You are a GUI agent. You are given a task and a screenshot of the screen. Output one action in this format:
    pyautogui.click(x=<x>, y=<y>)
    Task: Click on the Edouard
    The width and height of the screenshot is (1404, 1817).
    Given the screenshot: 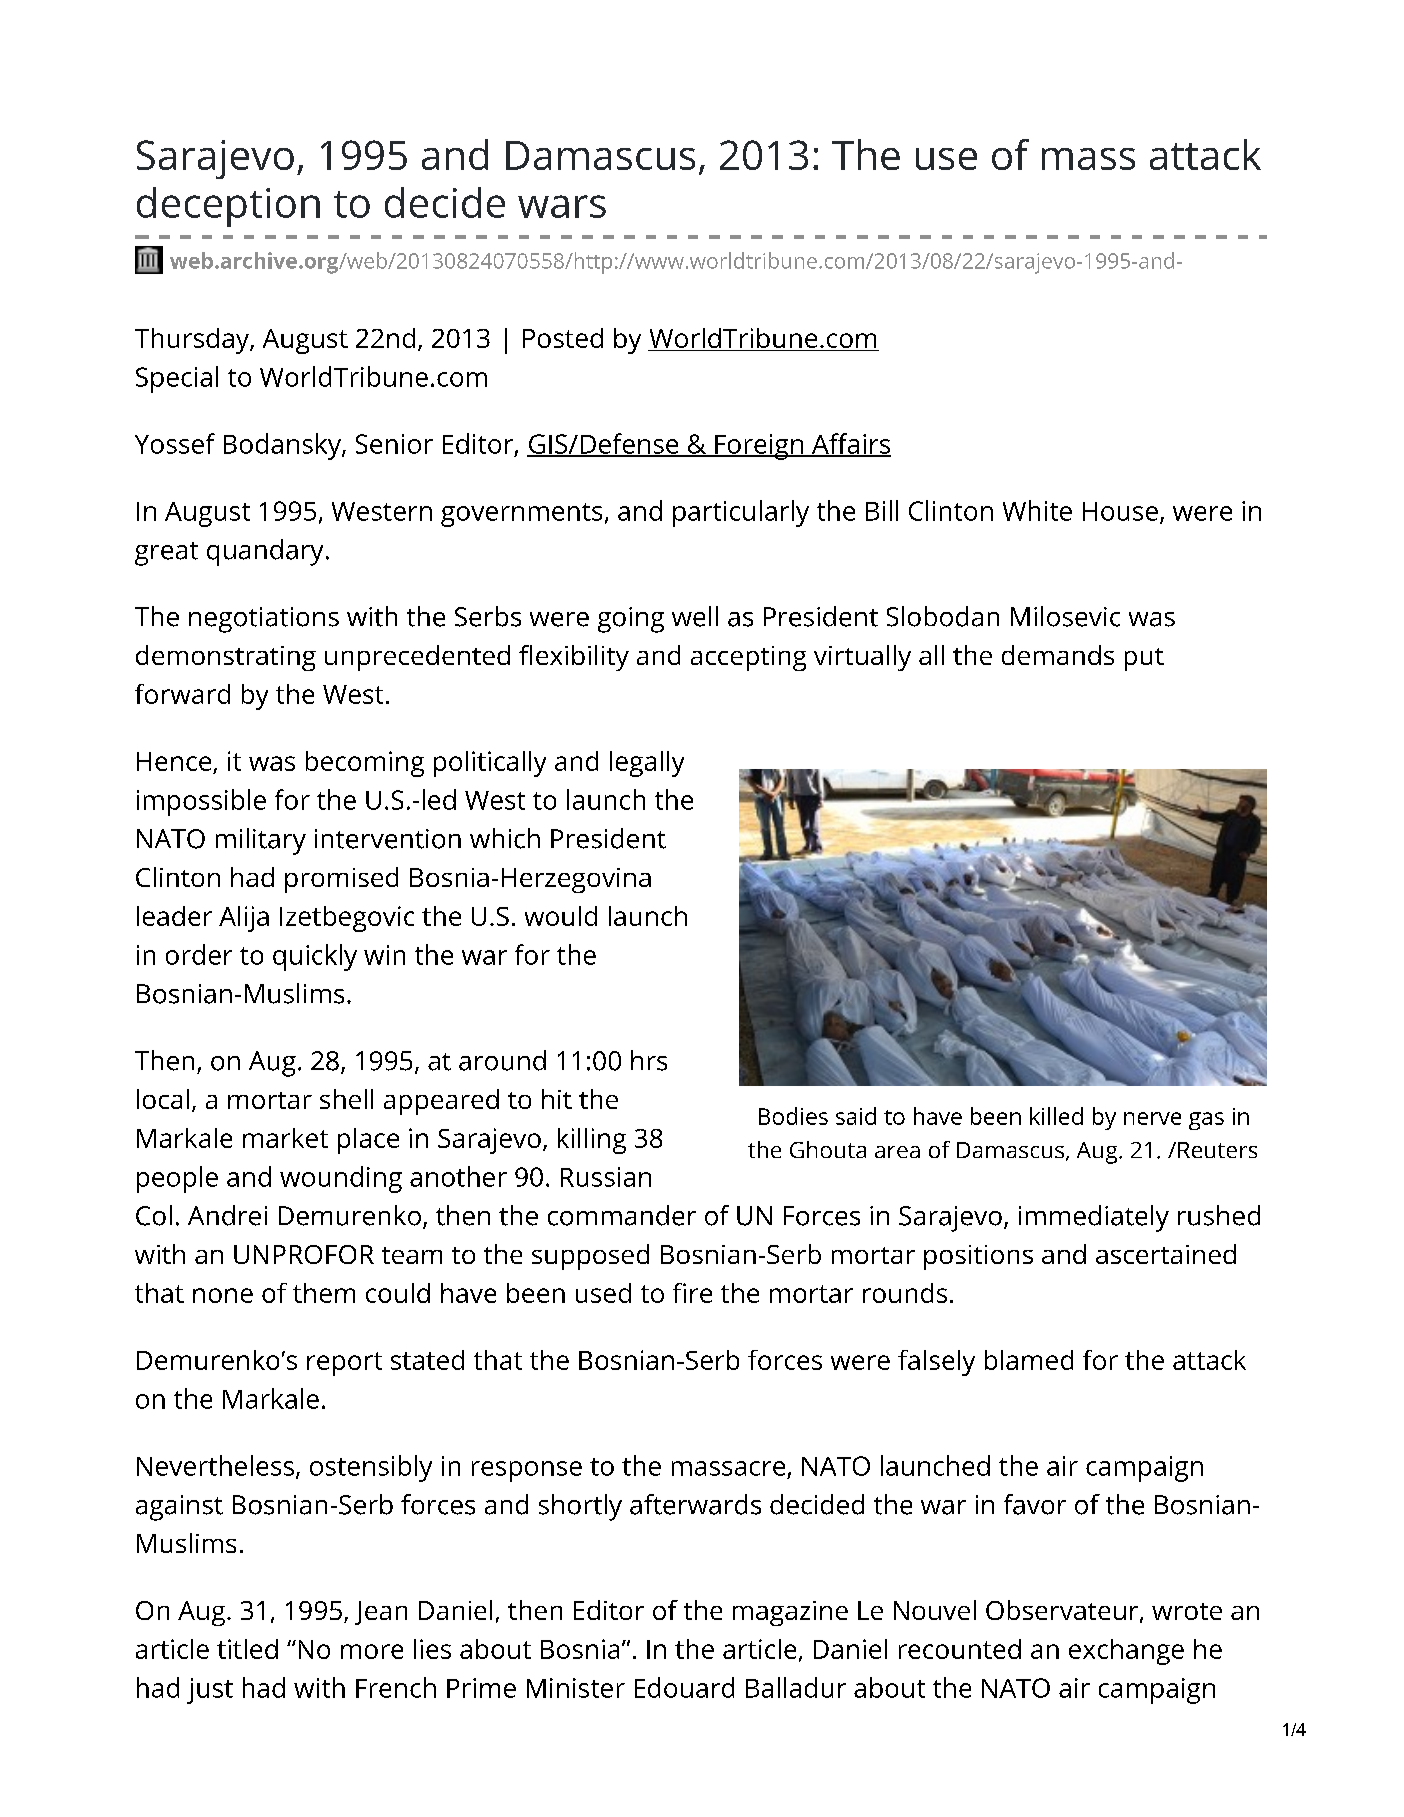 What is the action you would take?
    pyautogui.click(x=684, y=1687)
